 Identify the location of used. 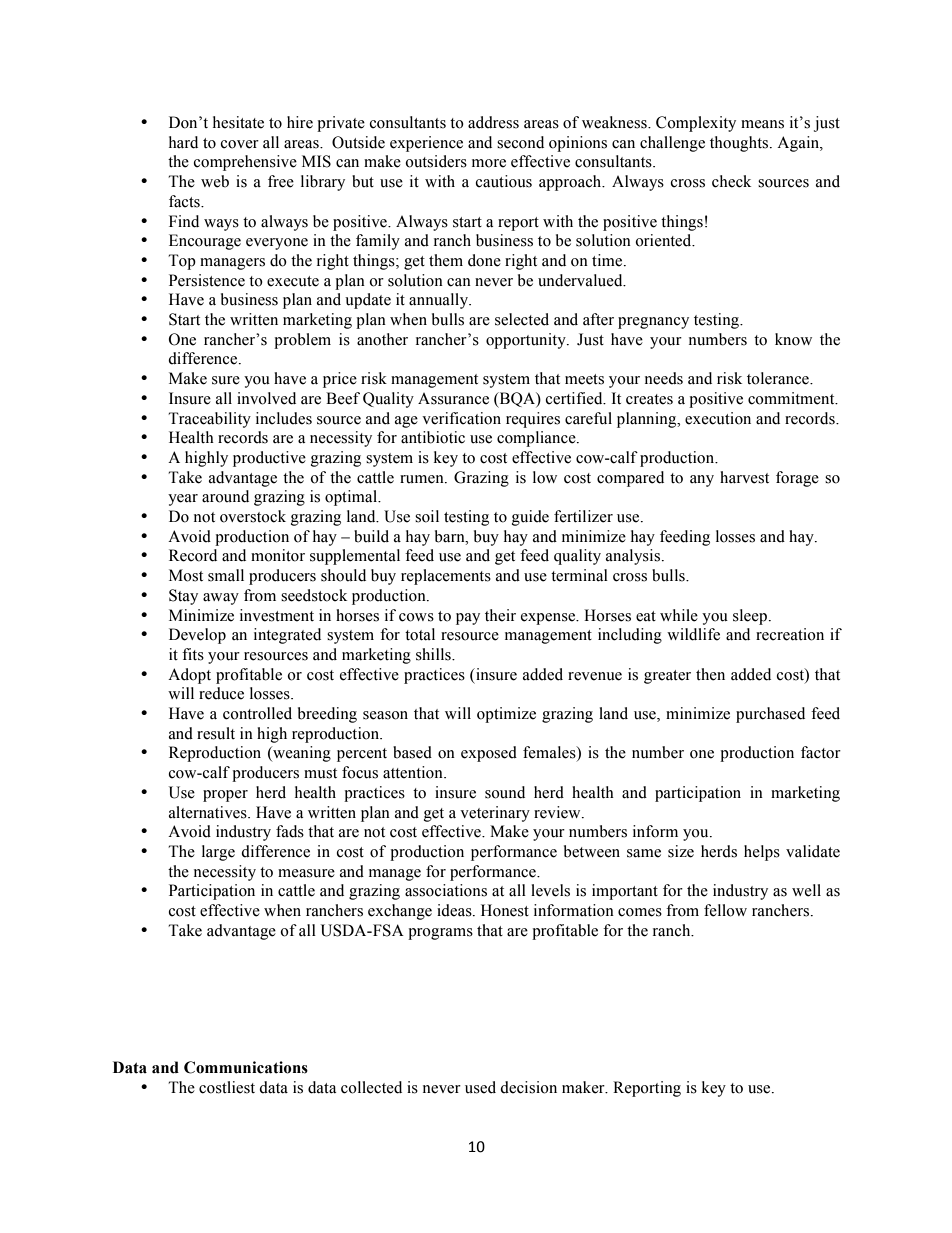
(480, 1087).
